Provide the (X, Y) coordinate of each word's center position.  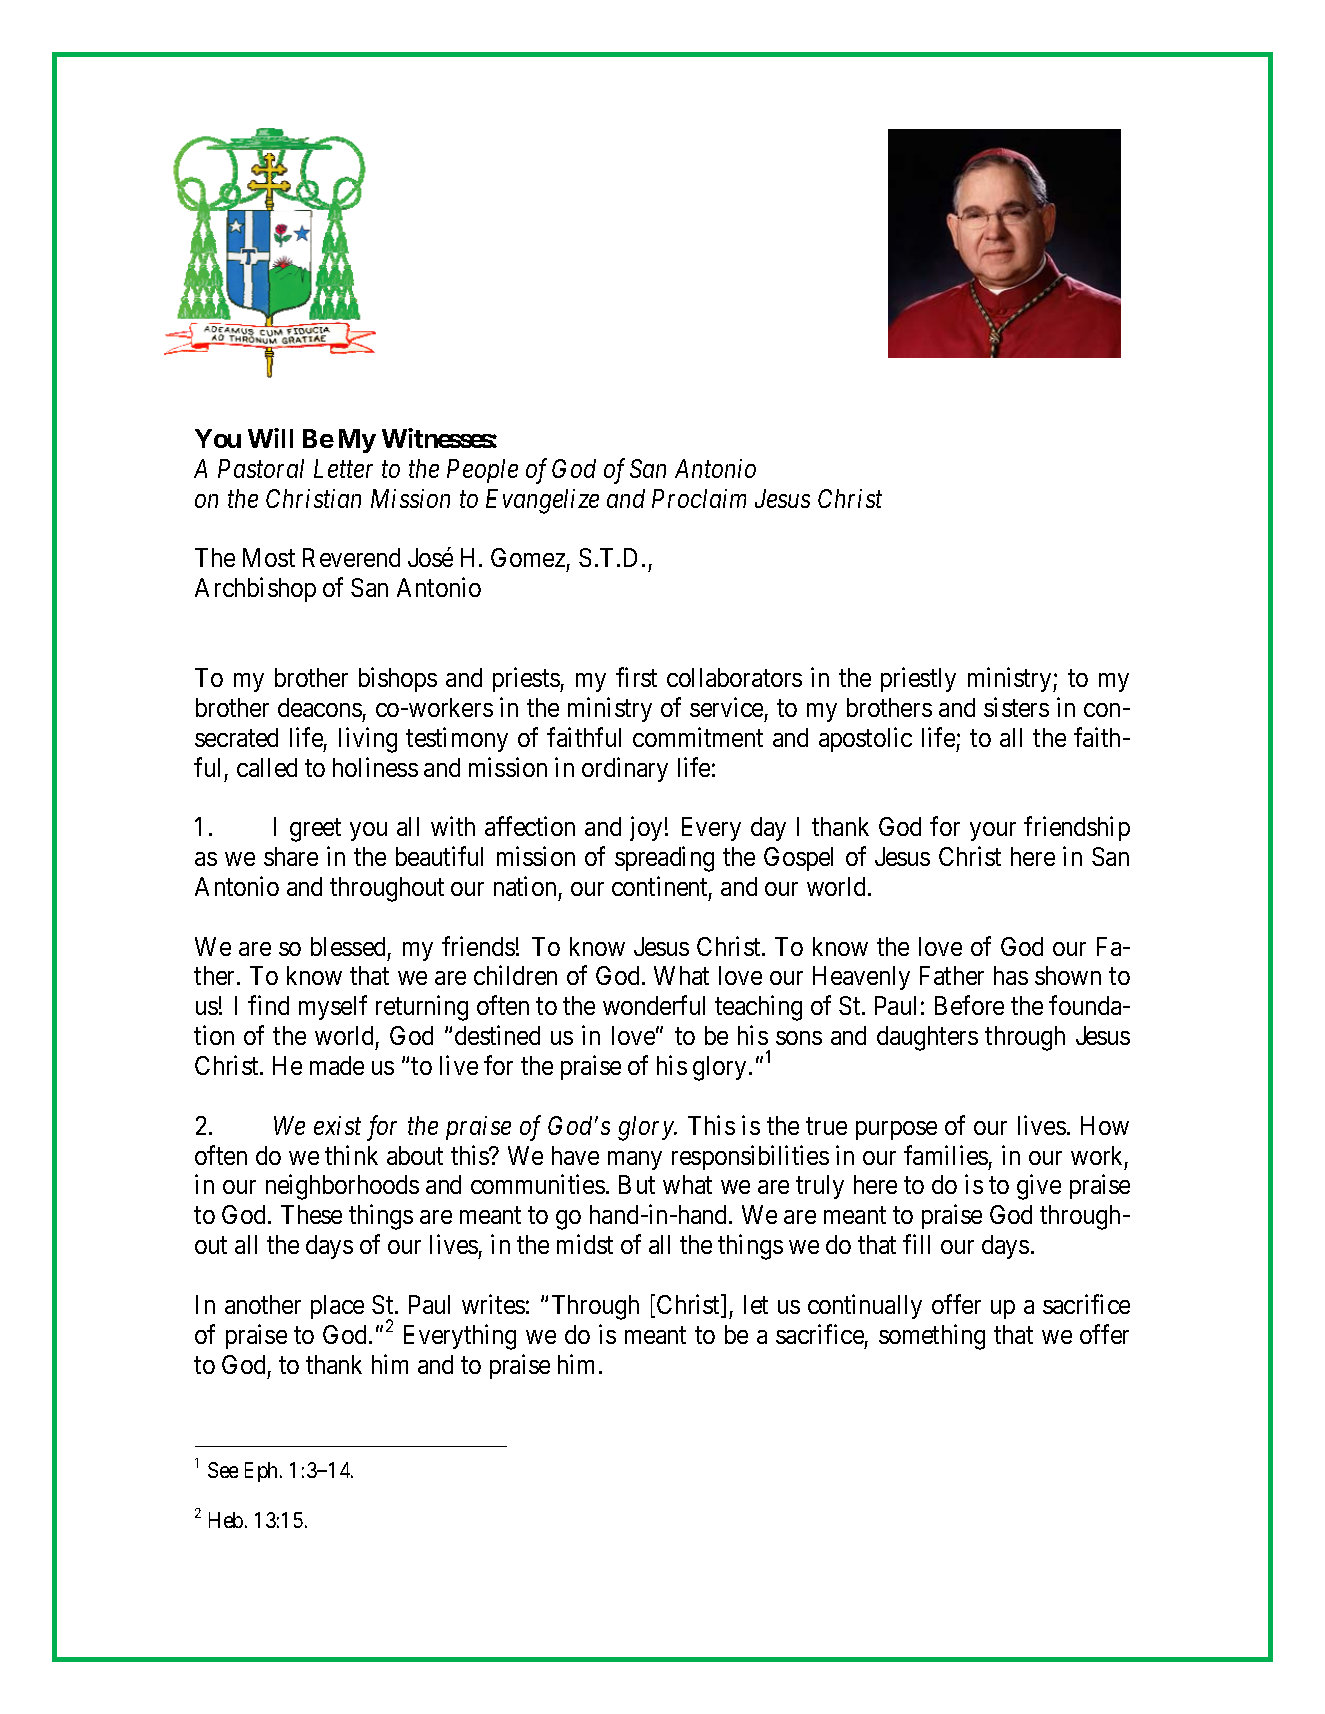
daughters (927, 1038)
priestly (918, 679)
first (636, 677)
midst (585, 1244)
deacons (320, 707)
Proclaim (699, 498)
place (337, 1307)
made (337, 1065)
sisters (1016, 707)
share (291, 856)
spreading (664, 859)
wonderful (654, 1005)
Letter (343, 468)
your (993, 831)
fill (916, 1244)
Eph (263, 1472)
